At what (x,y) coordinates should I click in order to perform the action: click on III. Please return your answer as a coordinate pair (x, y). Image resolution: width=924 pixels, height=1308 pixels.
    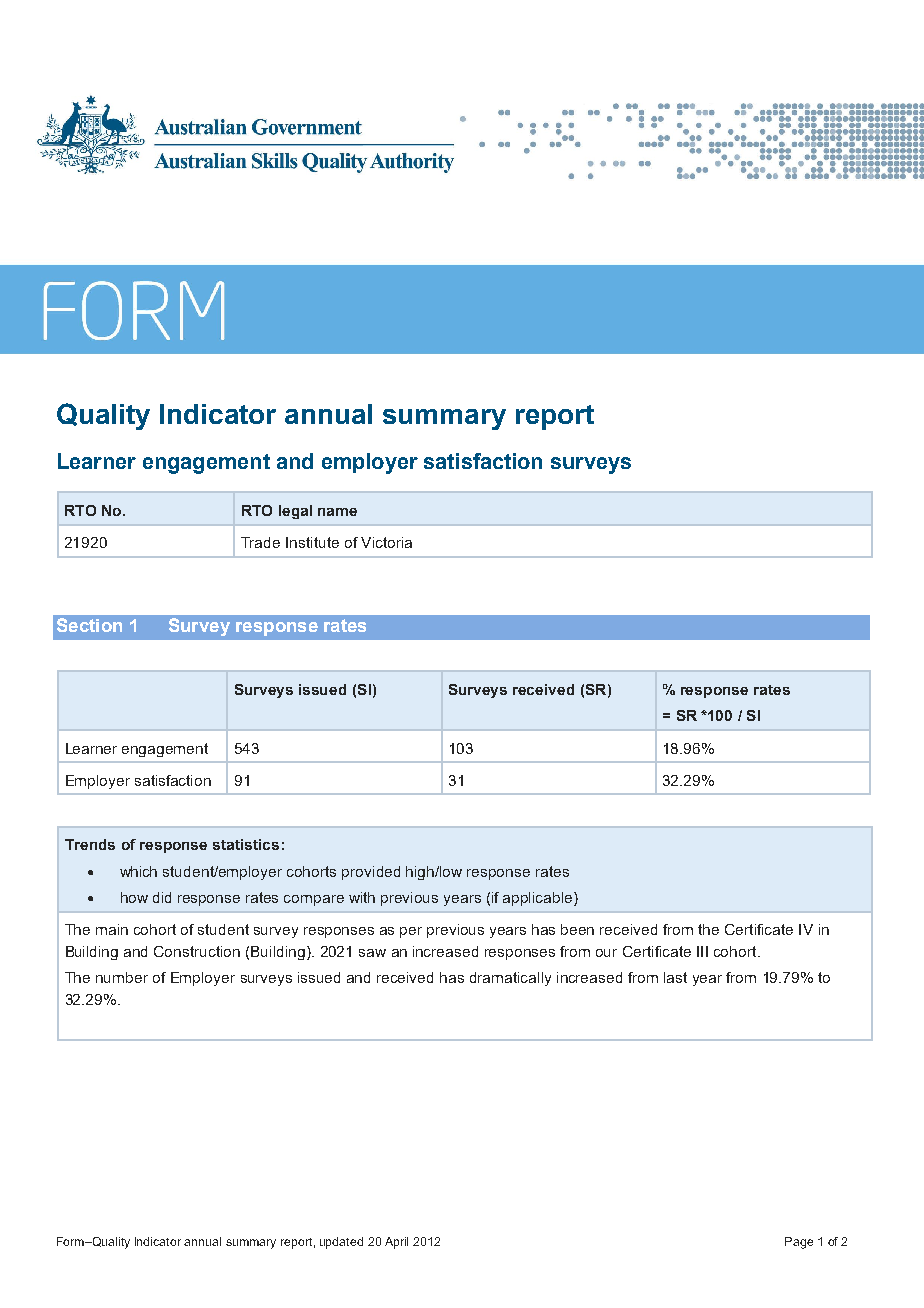
    Looking at the image, I should click on (702, 951).
